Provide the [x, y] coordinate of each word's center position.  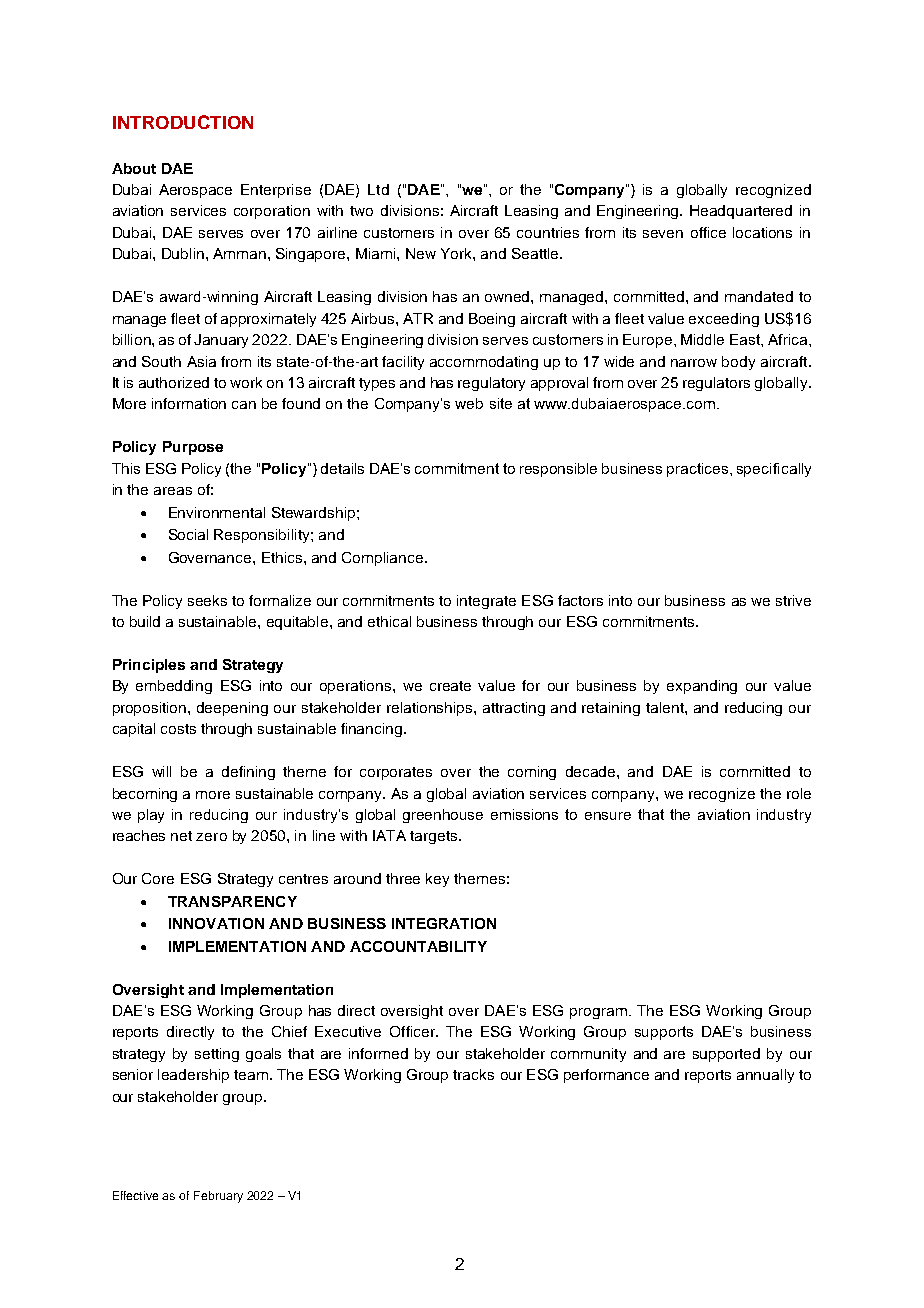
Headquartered [741, 212]
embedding [174, 687]
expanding [702, 687]
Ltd [378, 189]
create [450, 686]
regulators [716, 384]
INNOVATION [216, 923]
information [189, 403]
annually [765, 1076]
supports [664, 1033]
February [218, 1197]
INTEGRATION [444, 923]
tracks [473, 1074]
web [469, 403]
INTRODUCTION [183, 122]
